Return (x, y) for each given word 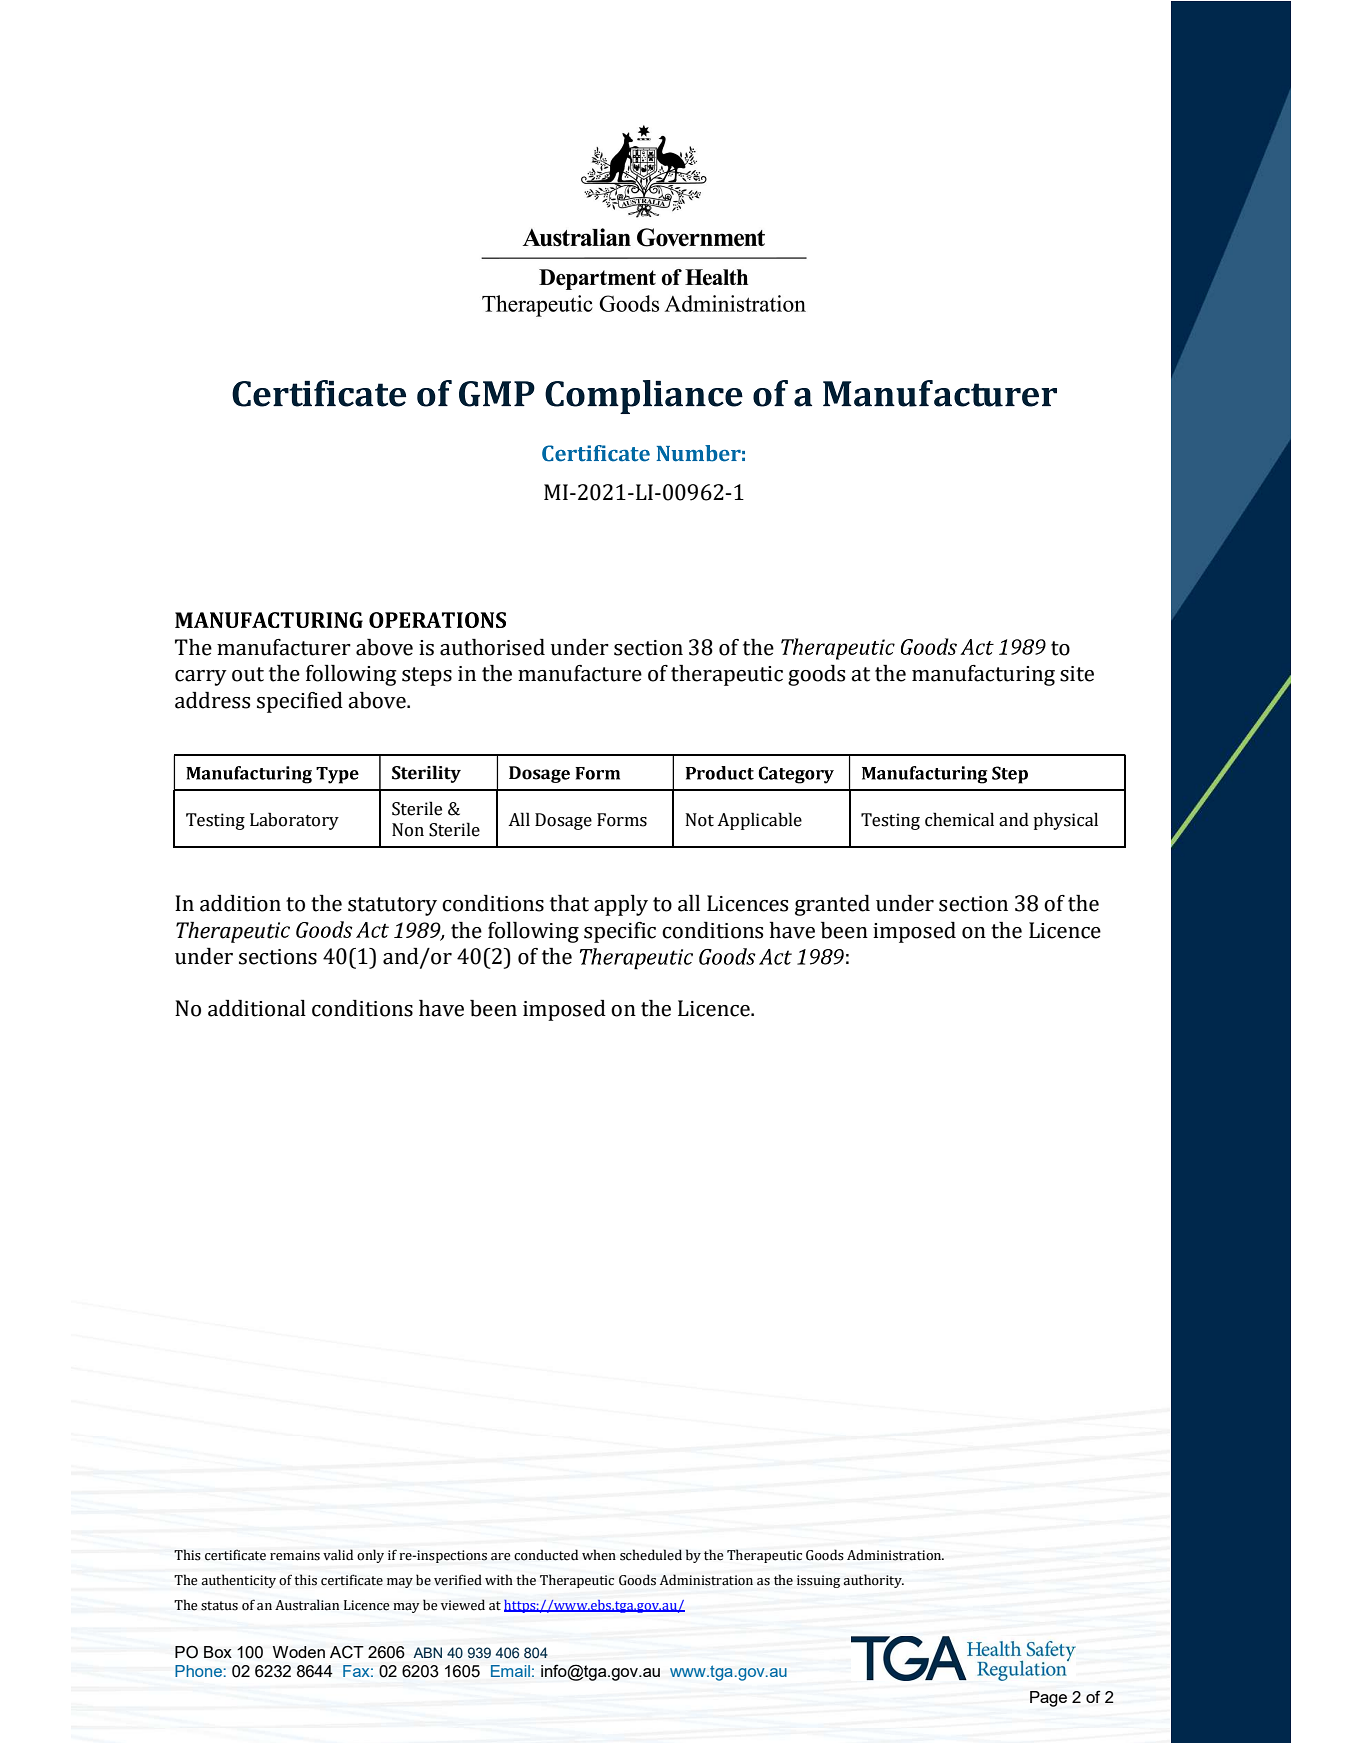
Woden (299, 1652)
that (569, 903)
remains (295, 1555)
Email (510, 1671)
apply (621, 905)
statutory (392, 906)
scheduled (651, 1555)
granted (832, 905)
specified (300, 702)
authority (873, 1581)
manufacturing (983, 675)
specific (620, 932)
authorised (492, 647)
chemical (959, 819)
